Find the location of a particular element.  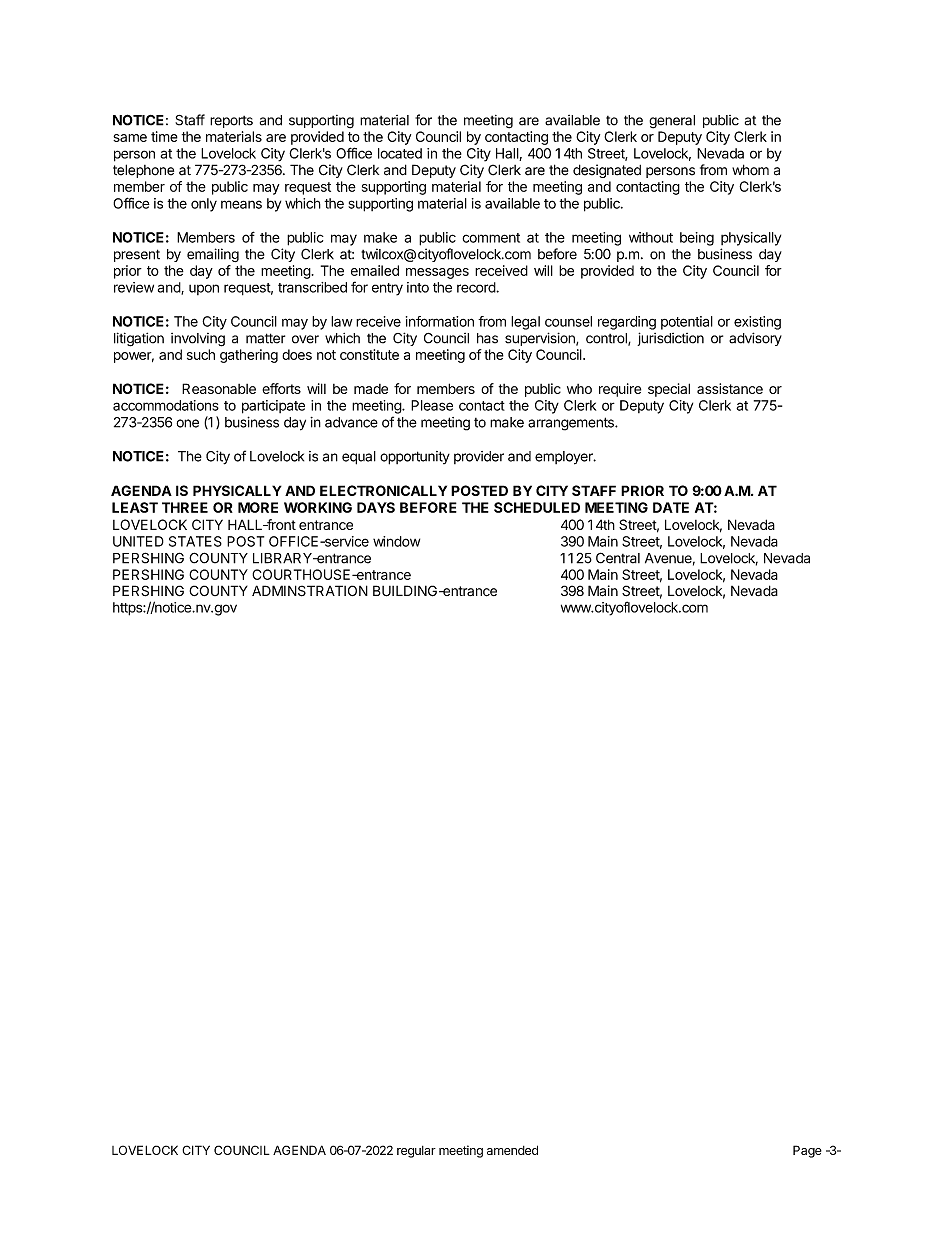

ADMINSTRATION is located at coordinates (310, 591).
